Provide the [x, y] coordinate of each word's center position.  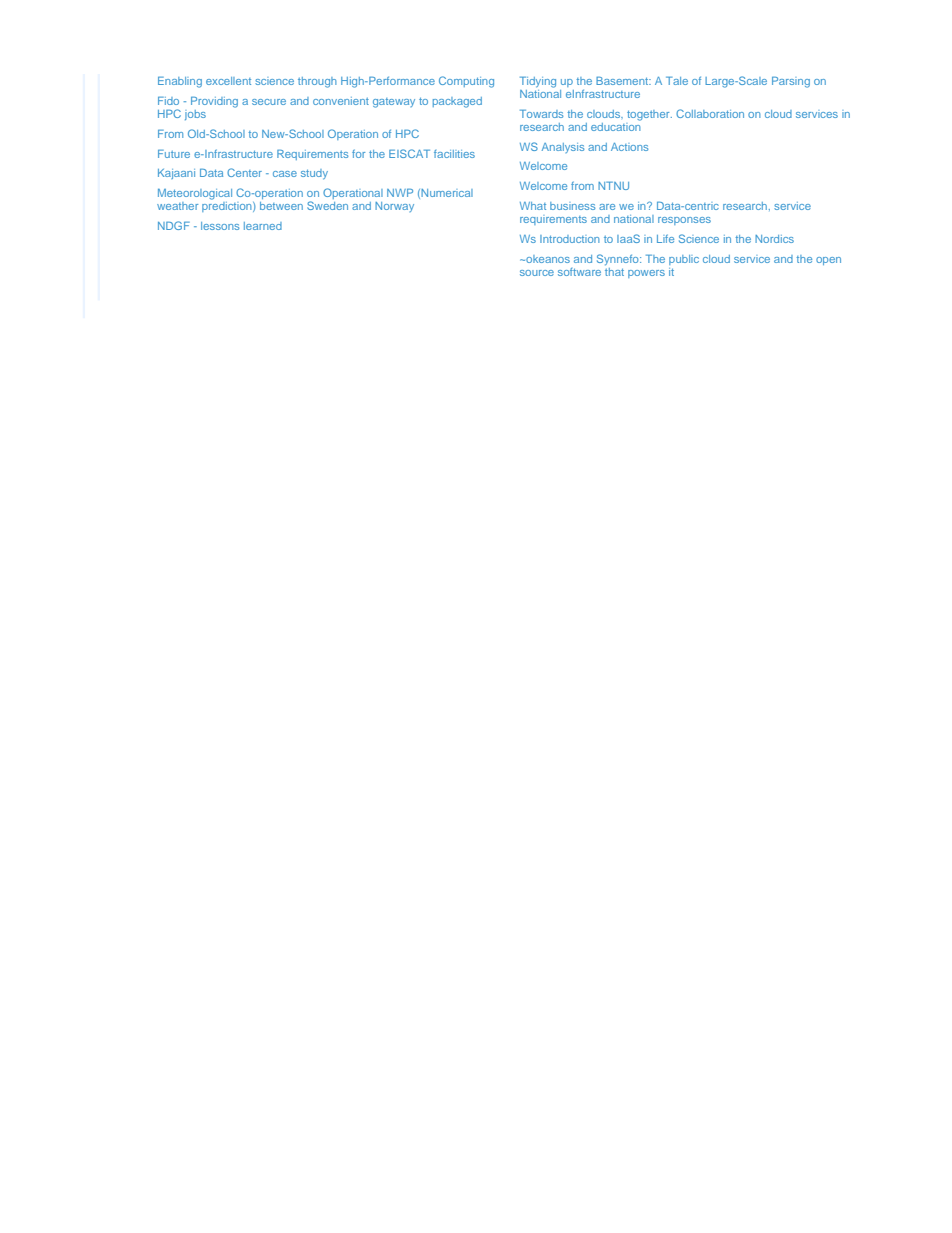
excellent [228, 81]
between [281, 206]
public [684, 260]
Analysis [563, 148]
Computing [466, 82]
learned [263, 226]
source [537, 273]
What [533, 206]
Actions [629, 147]
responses [684, 221]
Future [174, 153]
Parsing [791, 82]
